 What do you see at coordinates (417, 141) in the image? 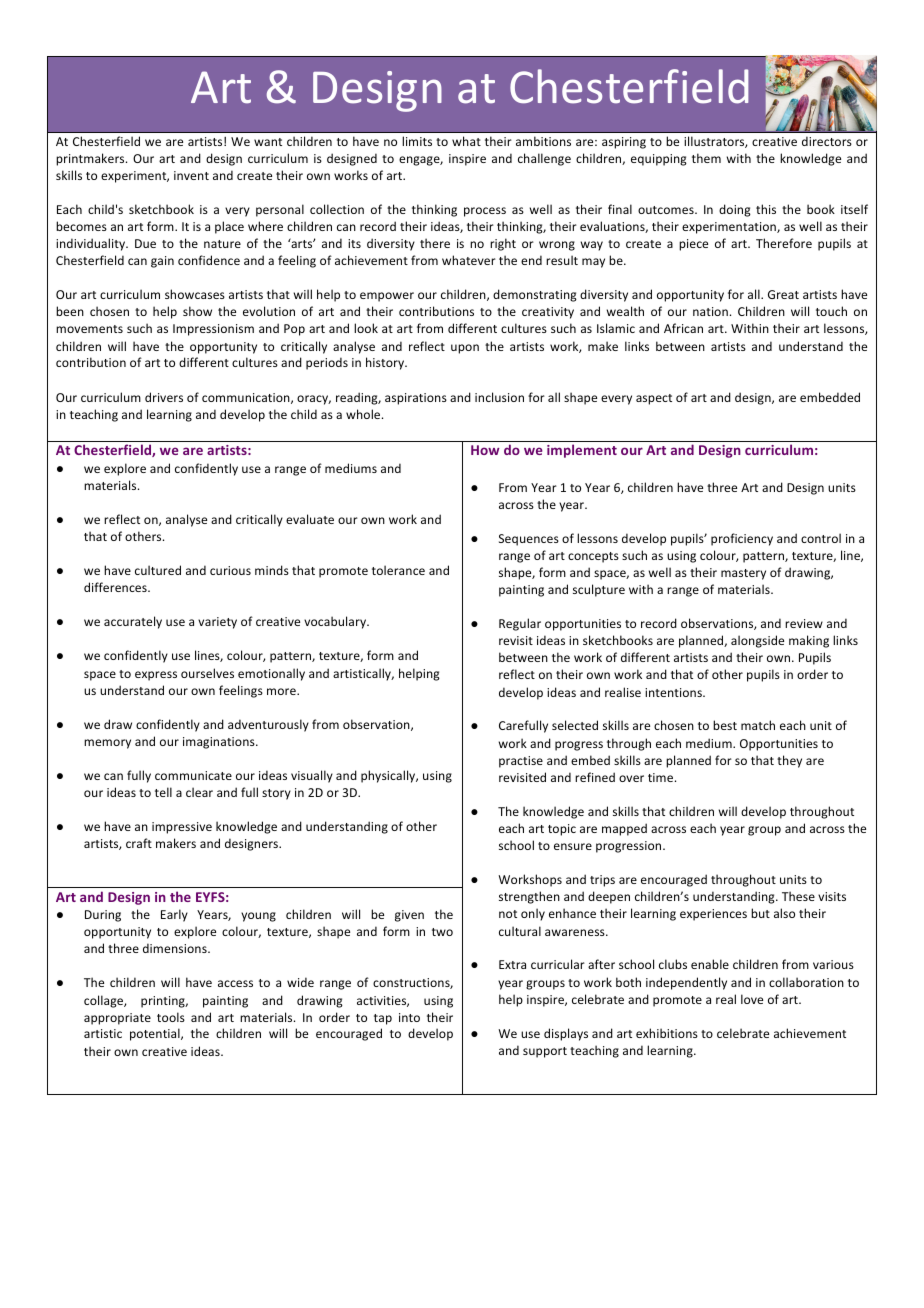
I see `limits` at bounding box center [417, 141].
